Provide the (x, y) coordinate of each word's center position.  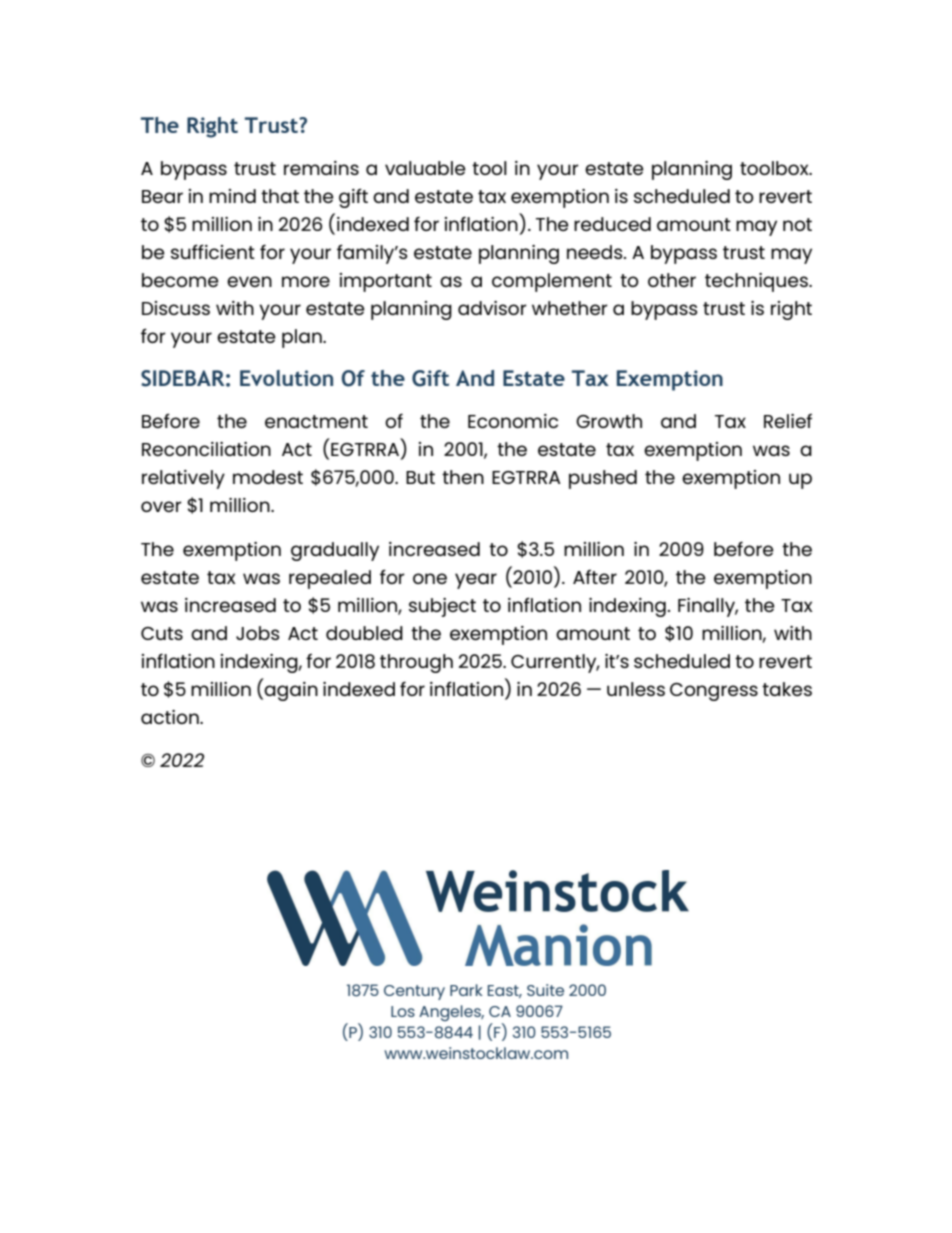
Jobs (258, 633)
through (416, 663)
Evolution (286, 378)
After (595, 576)
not (797, 224)
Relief (788, 420)
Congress (714, 692)
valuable (425, 168)
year (476, 581)
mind (232, 196)
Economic (513, 421)
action (171, 717)
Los (403, 1011)
